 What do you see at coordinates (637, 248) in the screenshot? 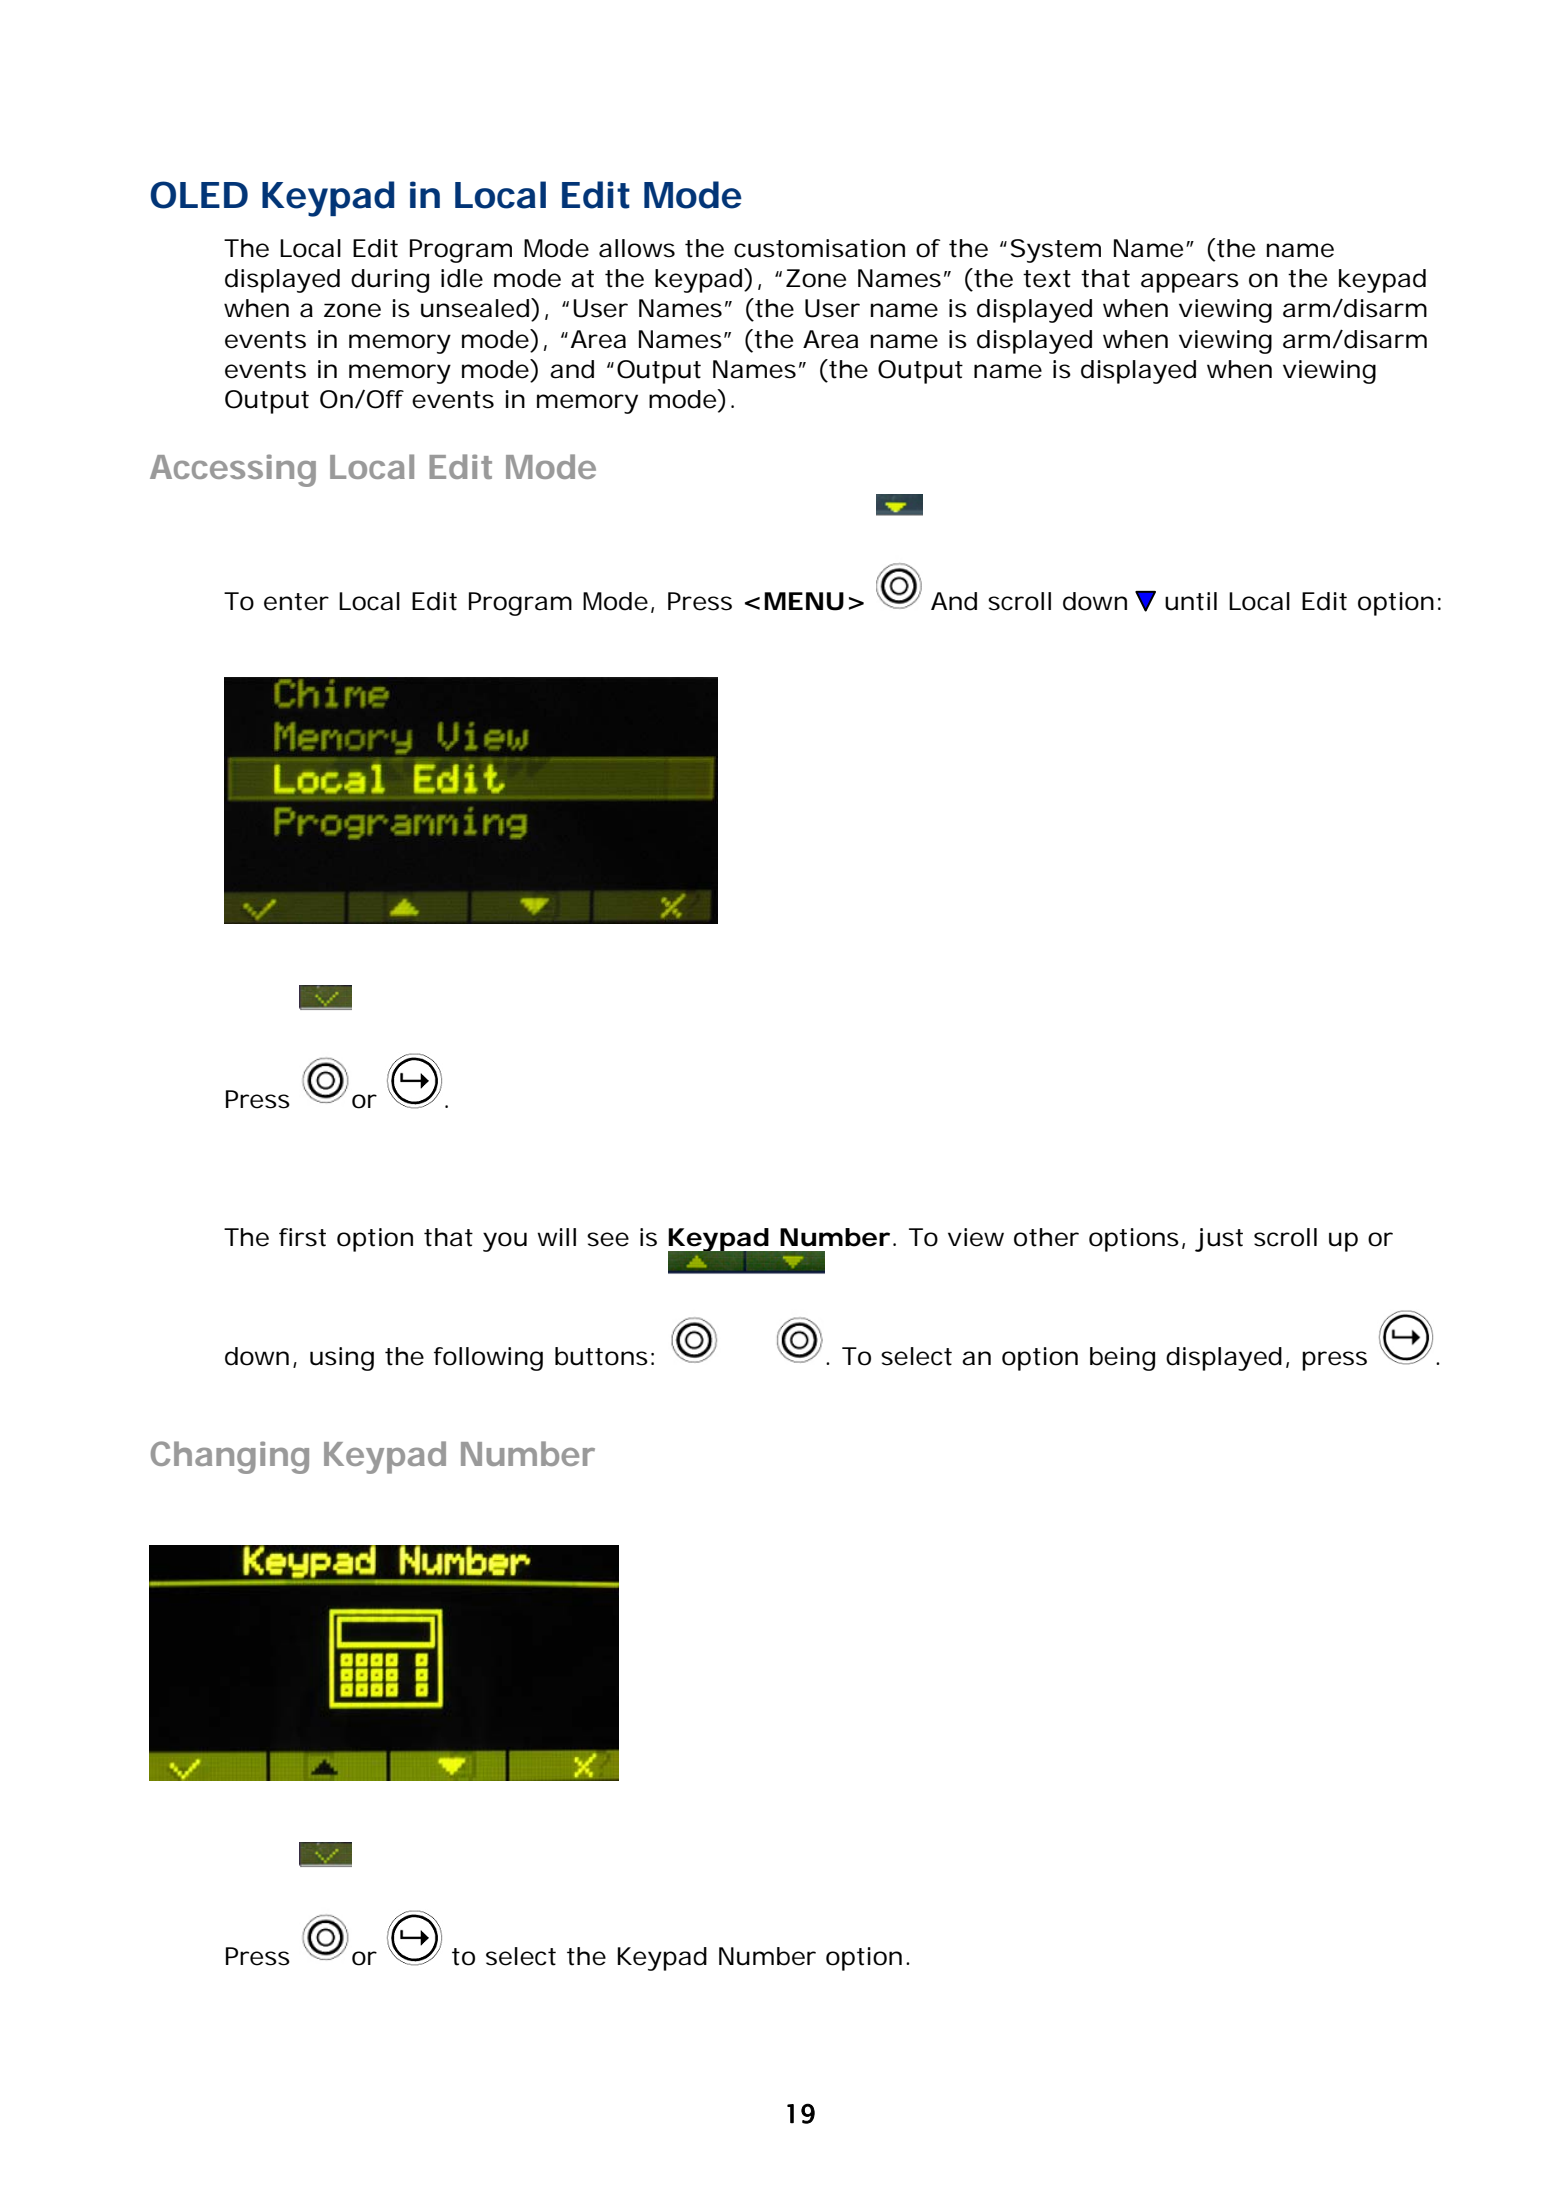
I see `allows` at bounding box center [637, 248].
